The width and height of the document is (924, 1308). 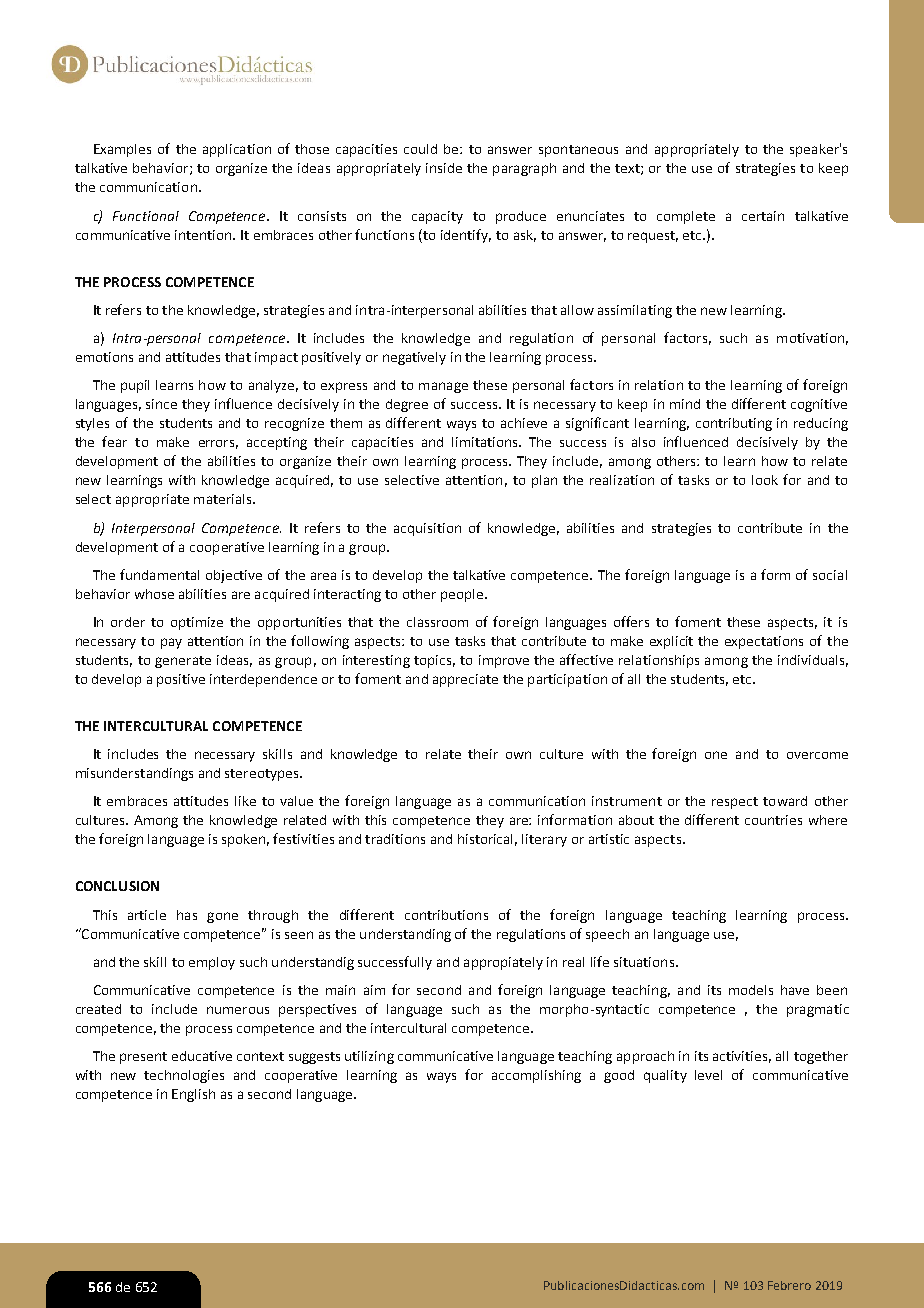 What do you see at coordinates (446, 915) in the document?
I see `contributions` at bounding box center [446, 915].
